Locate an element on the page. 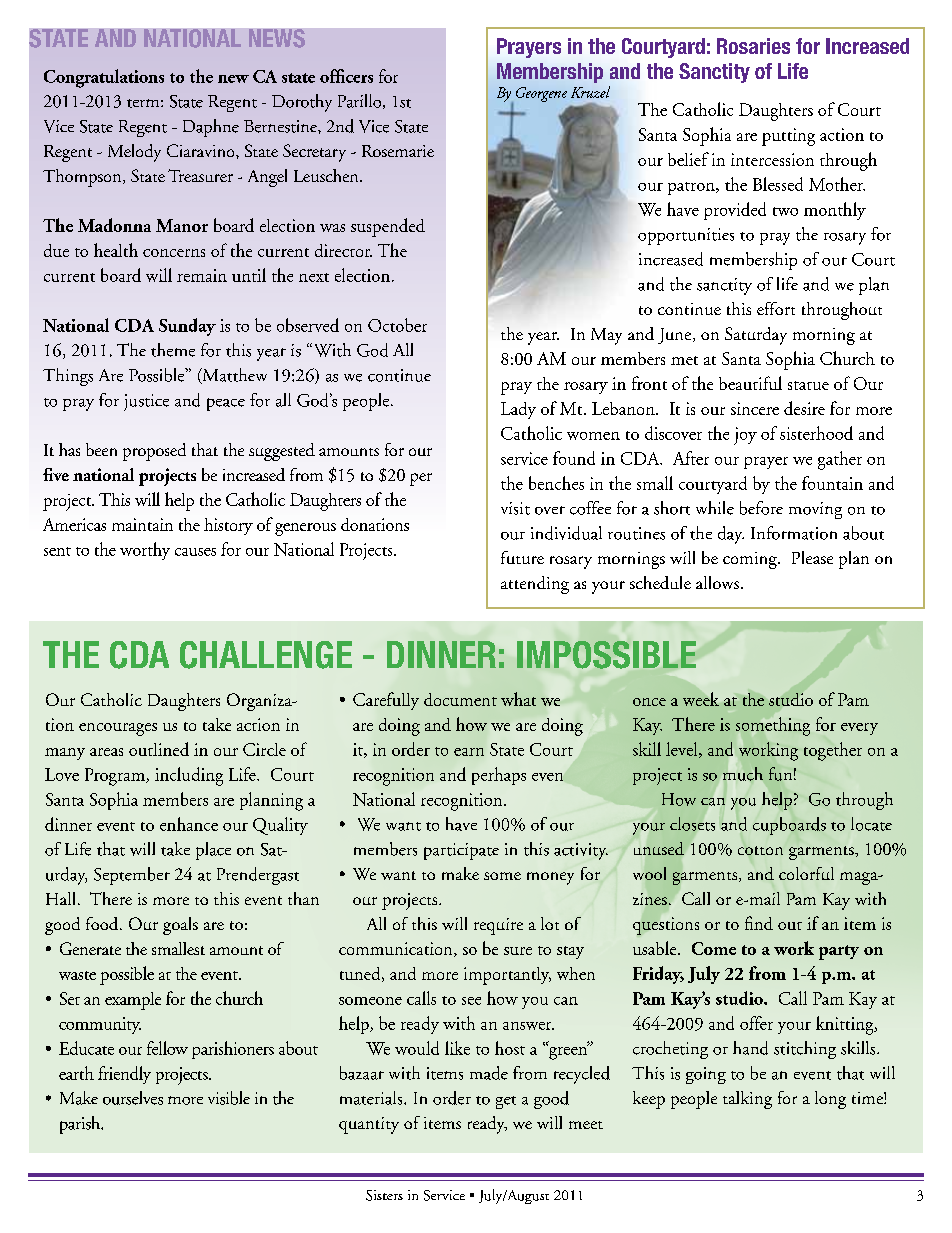  goals is located at coordinates (180, 926).
